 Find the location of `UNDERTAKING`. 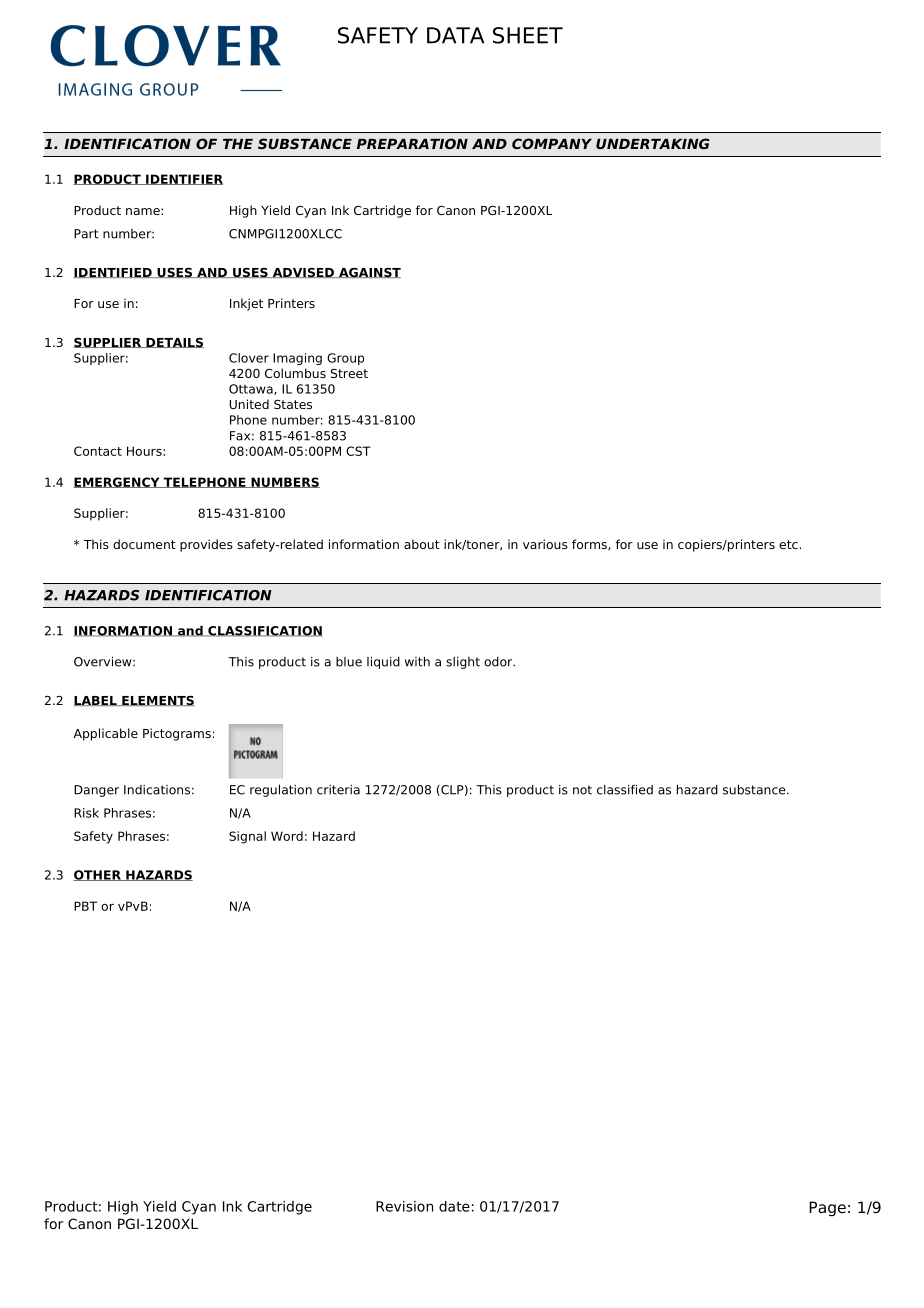

UNDERTAKING is located at coordinates (652, 143).
